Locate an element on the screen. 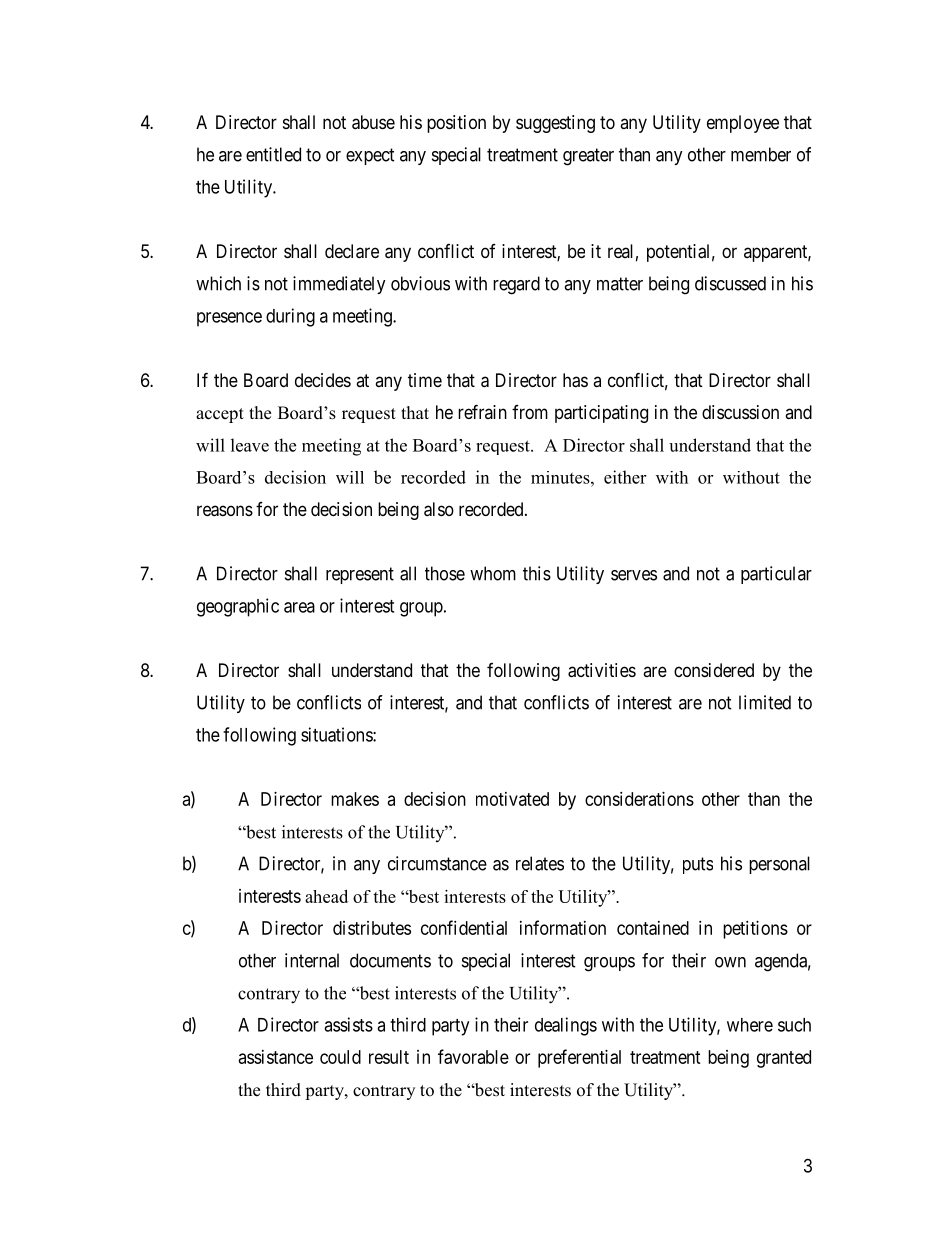  suggesting is located at coordinates (555, 124).
